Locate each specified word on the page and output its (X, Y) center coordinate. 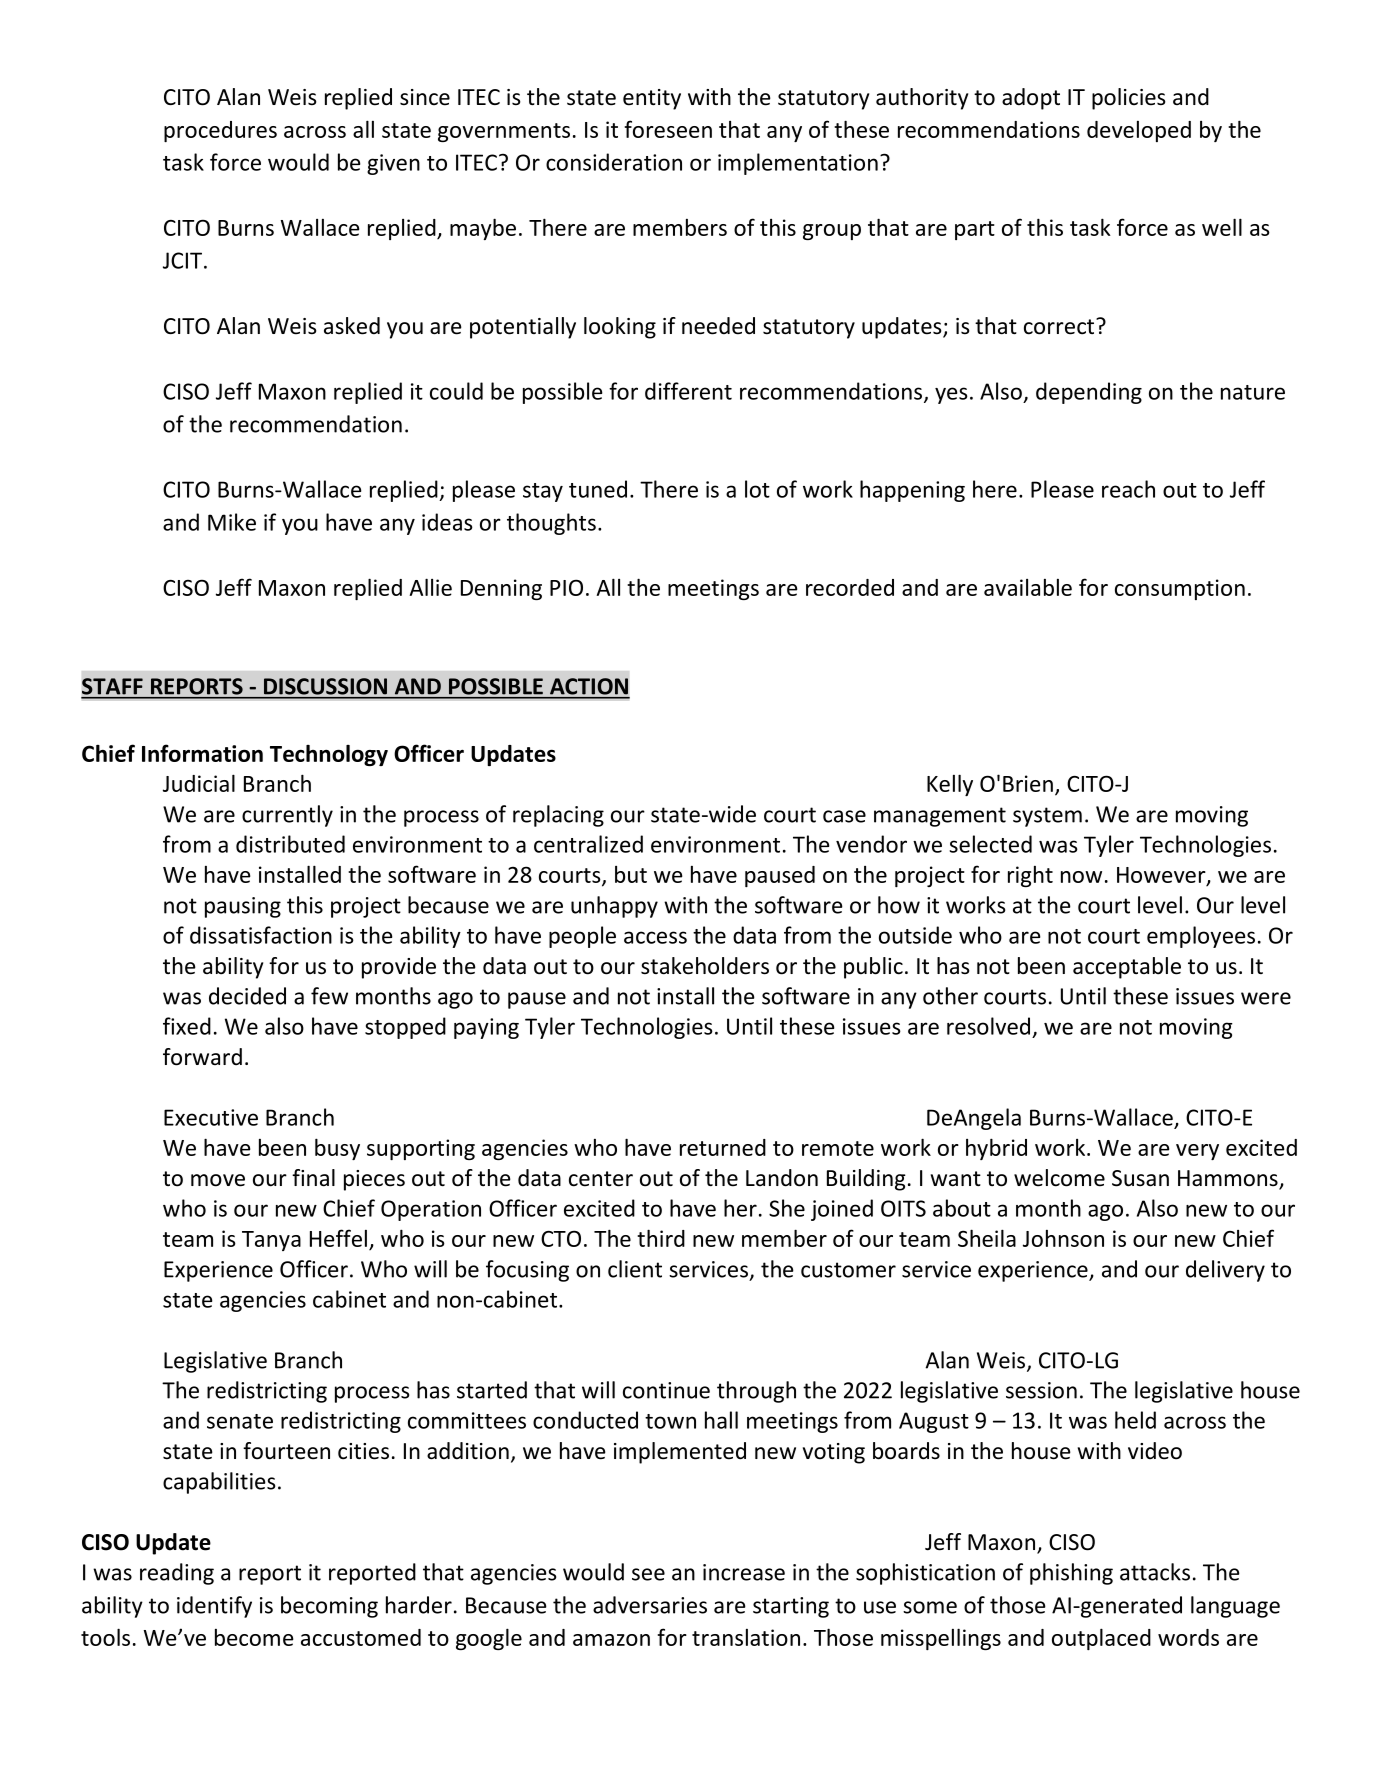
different (688, 391)
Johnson (1063, 1238)
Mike (232, 522)
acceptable (1127, 968)
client (635, 1269)
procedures (220, 131)
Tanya (271, 1241)
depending (1089, 393)
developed (1139, 131)
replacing (558, 816)
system (1047, 817)
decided (247, 996)
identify (214, 1607)
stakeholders (705, 966)
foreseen (668, 129)
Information (202, 753)
